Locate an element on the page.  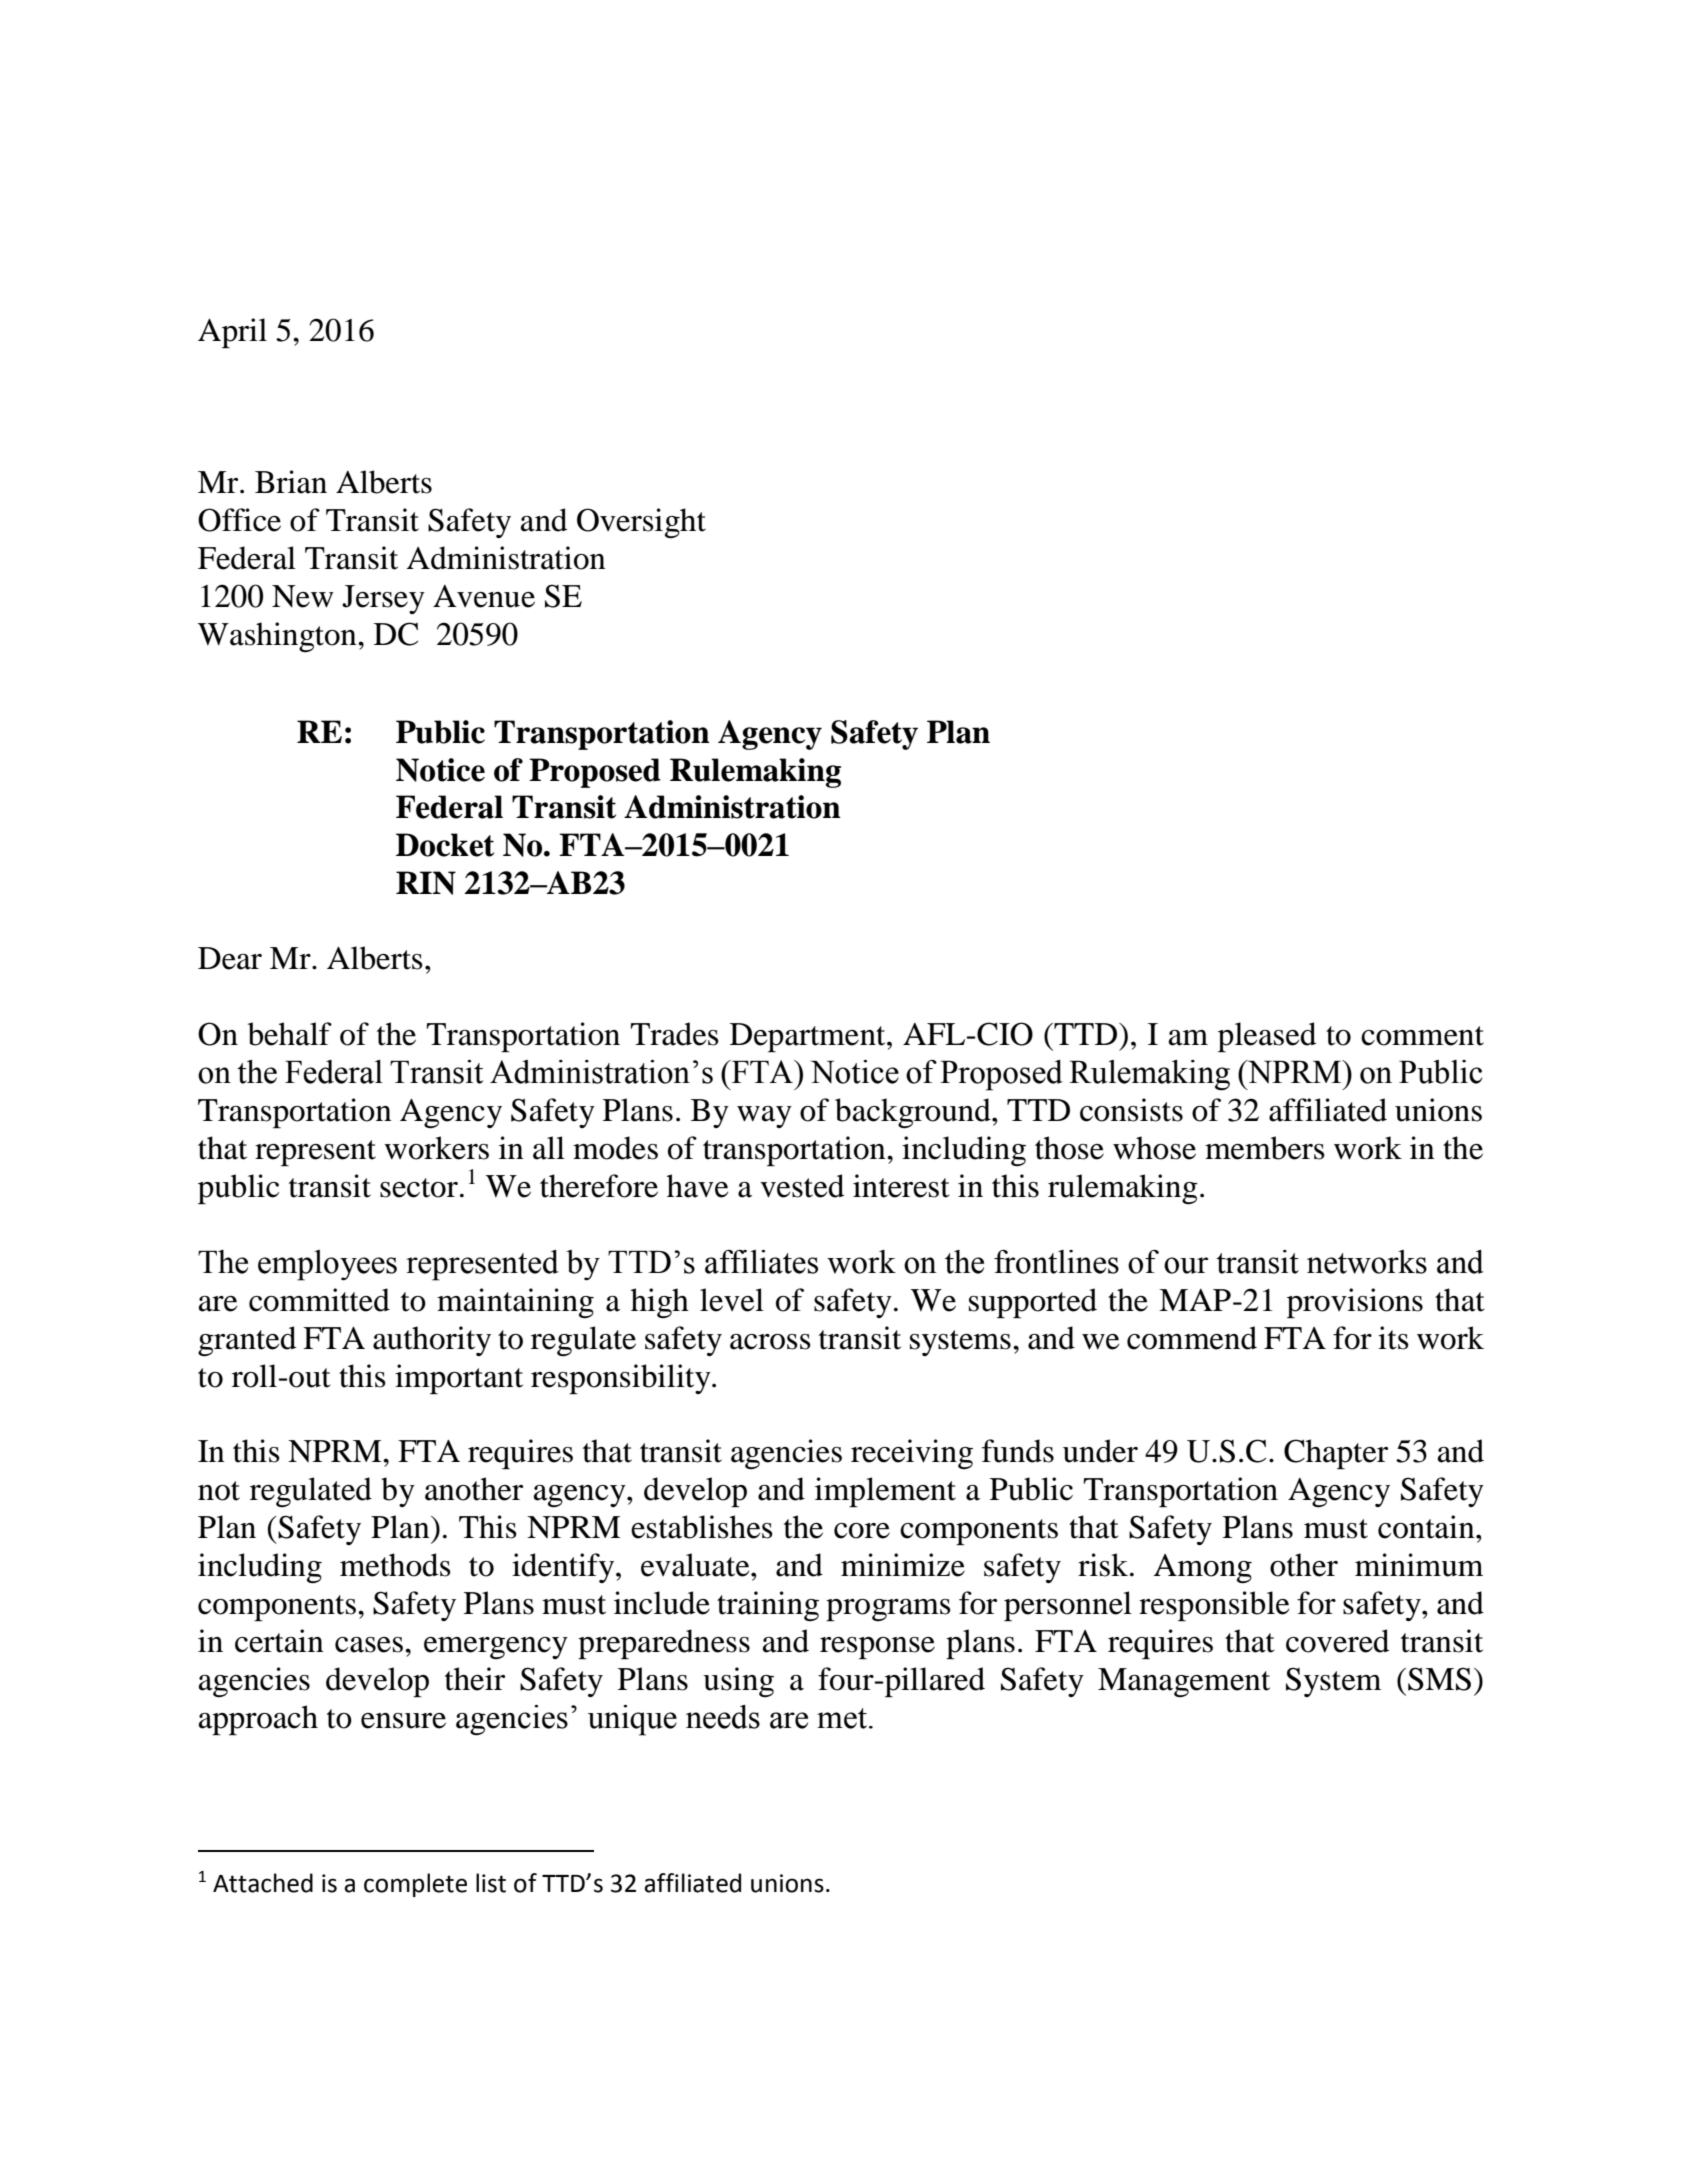
behalf is located at coordinates (290, 1034).
